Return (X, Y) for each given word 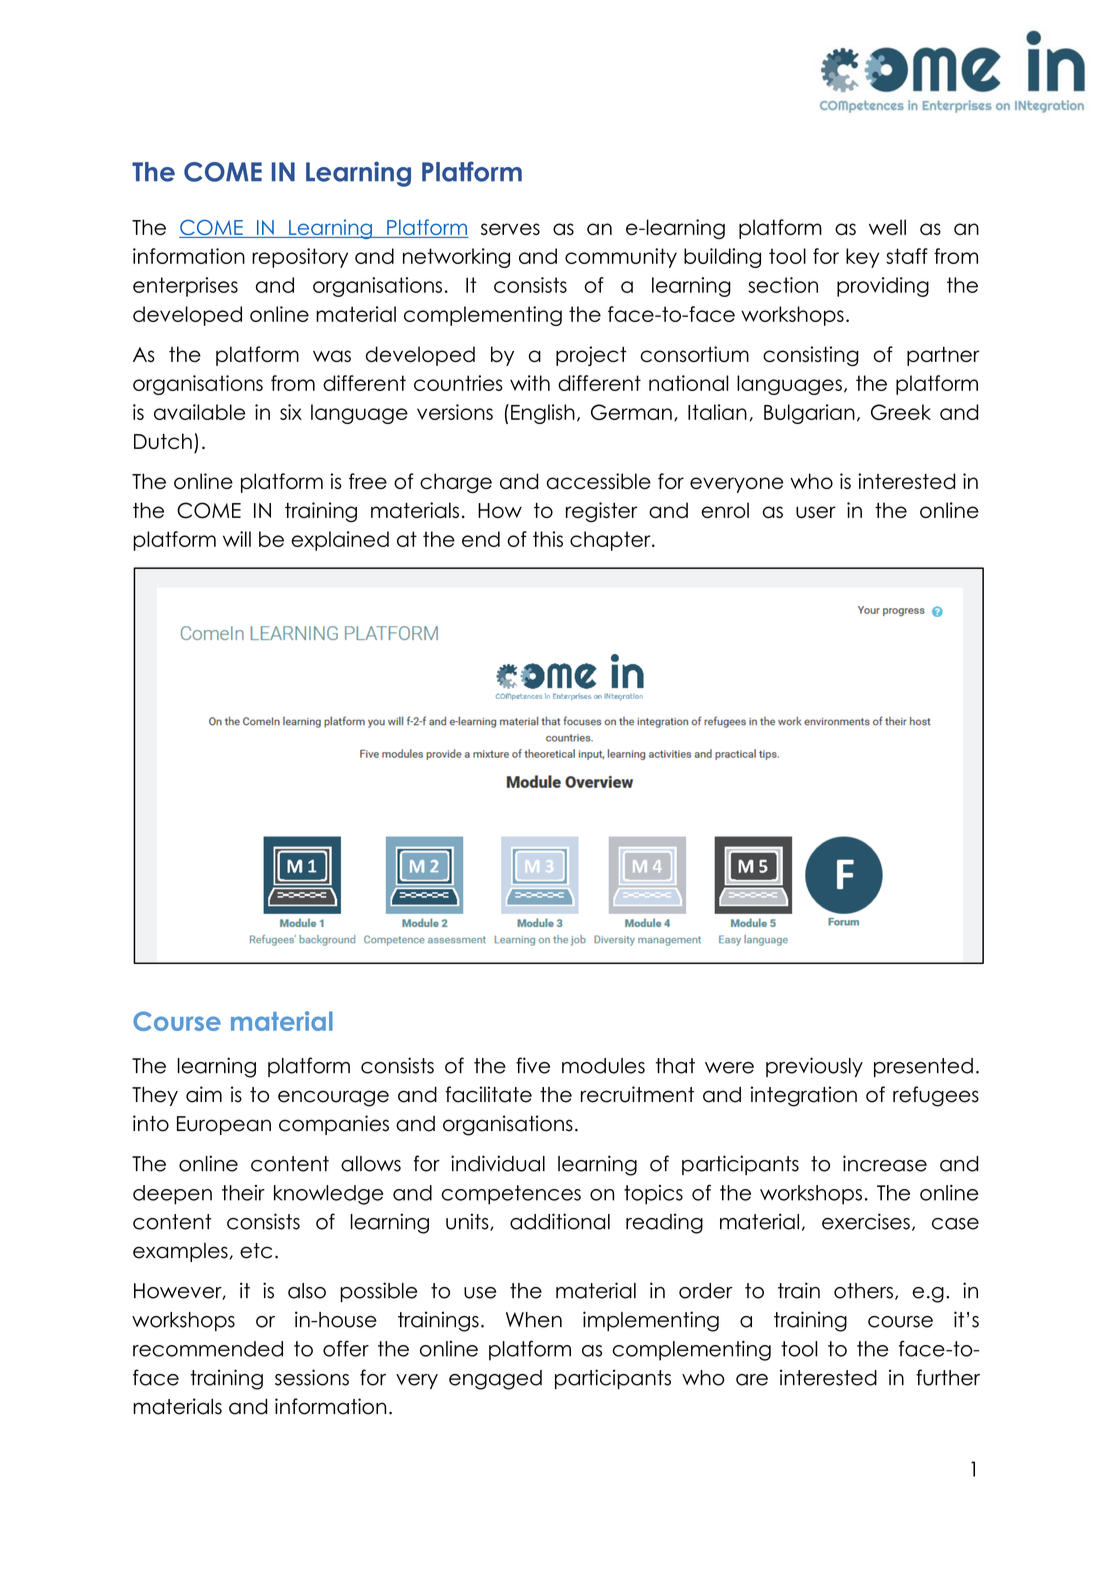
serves (510, 229)
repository (300, 258)
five (533, 1065)
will (237, 539)
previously (814, 1067)
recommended (208, 1349)
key (862, 258)
